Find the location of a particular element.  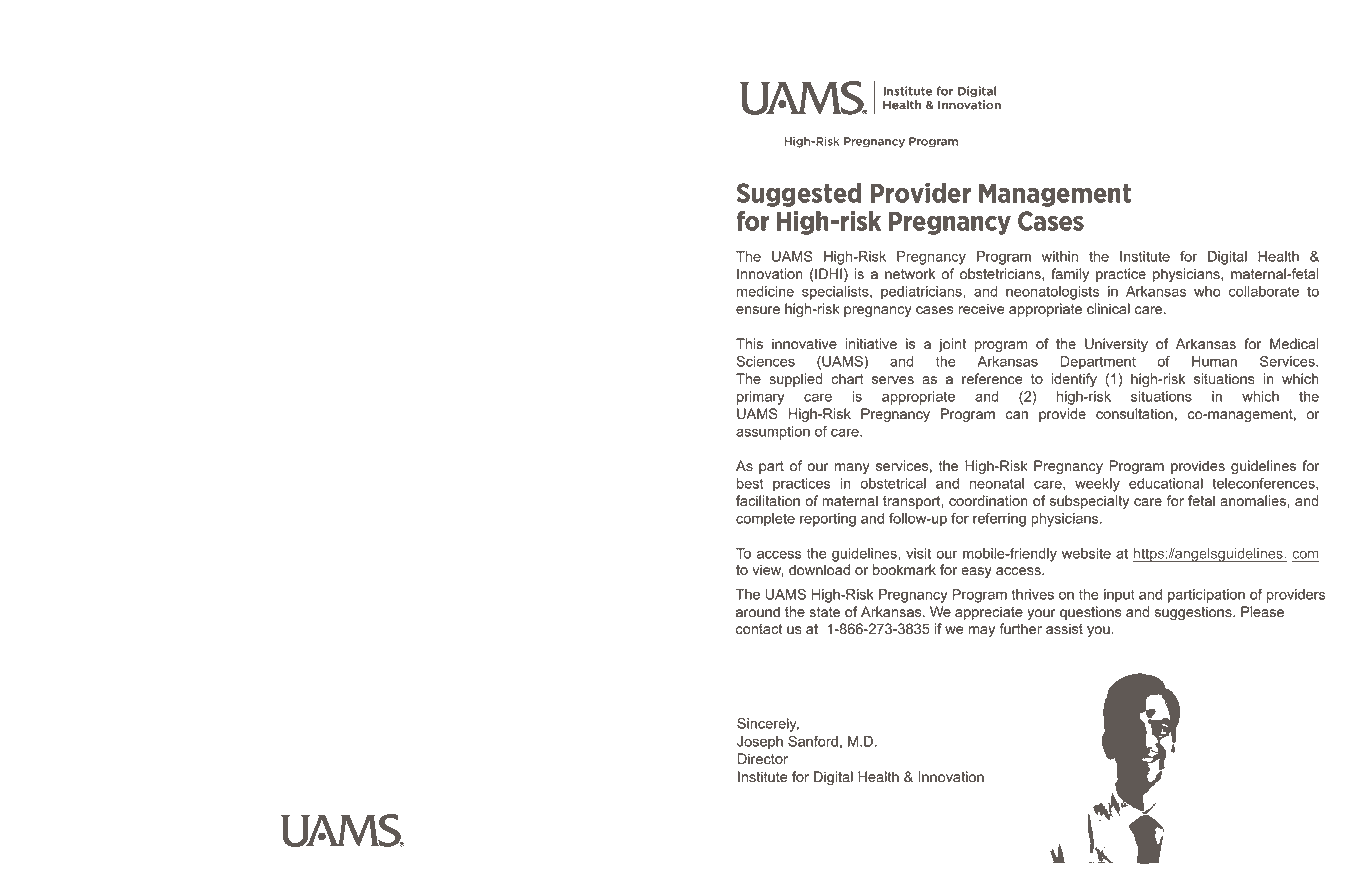

within is located at coordinates (1060, 256).
